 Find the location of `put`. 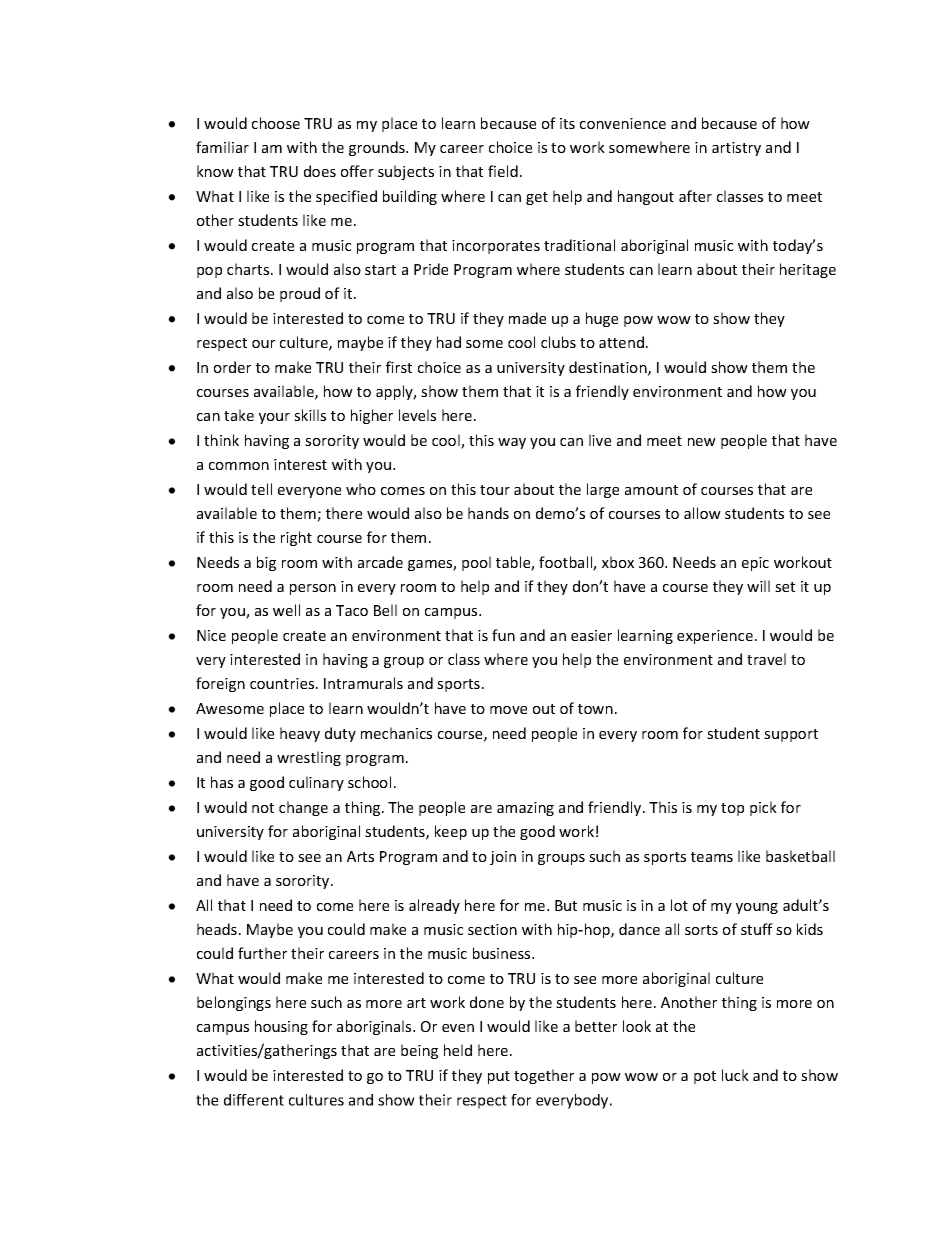

put is located at coordinates (499, 1077).
